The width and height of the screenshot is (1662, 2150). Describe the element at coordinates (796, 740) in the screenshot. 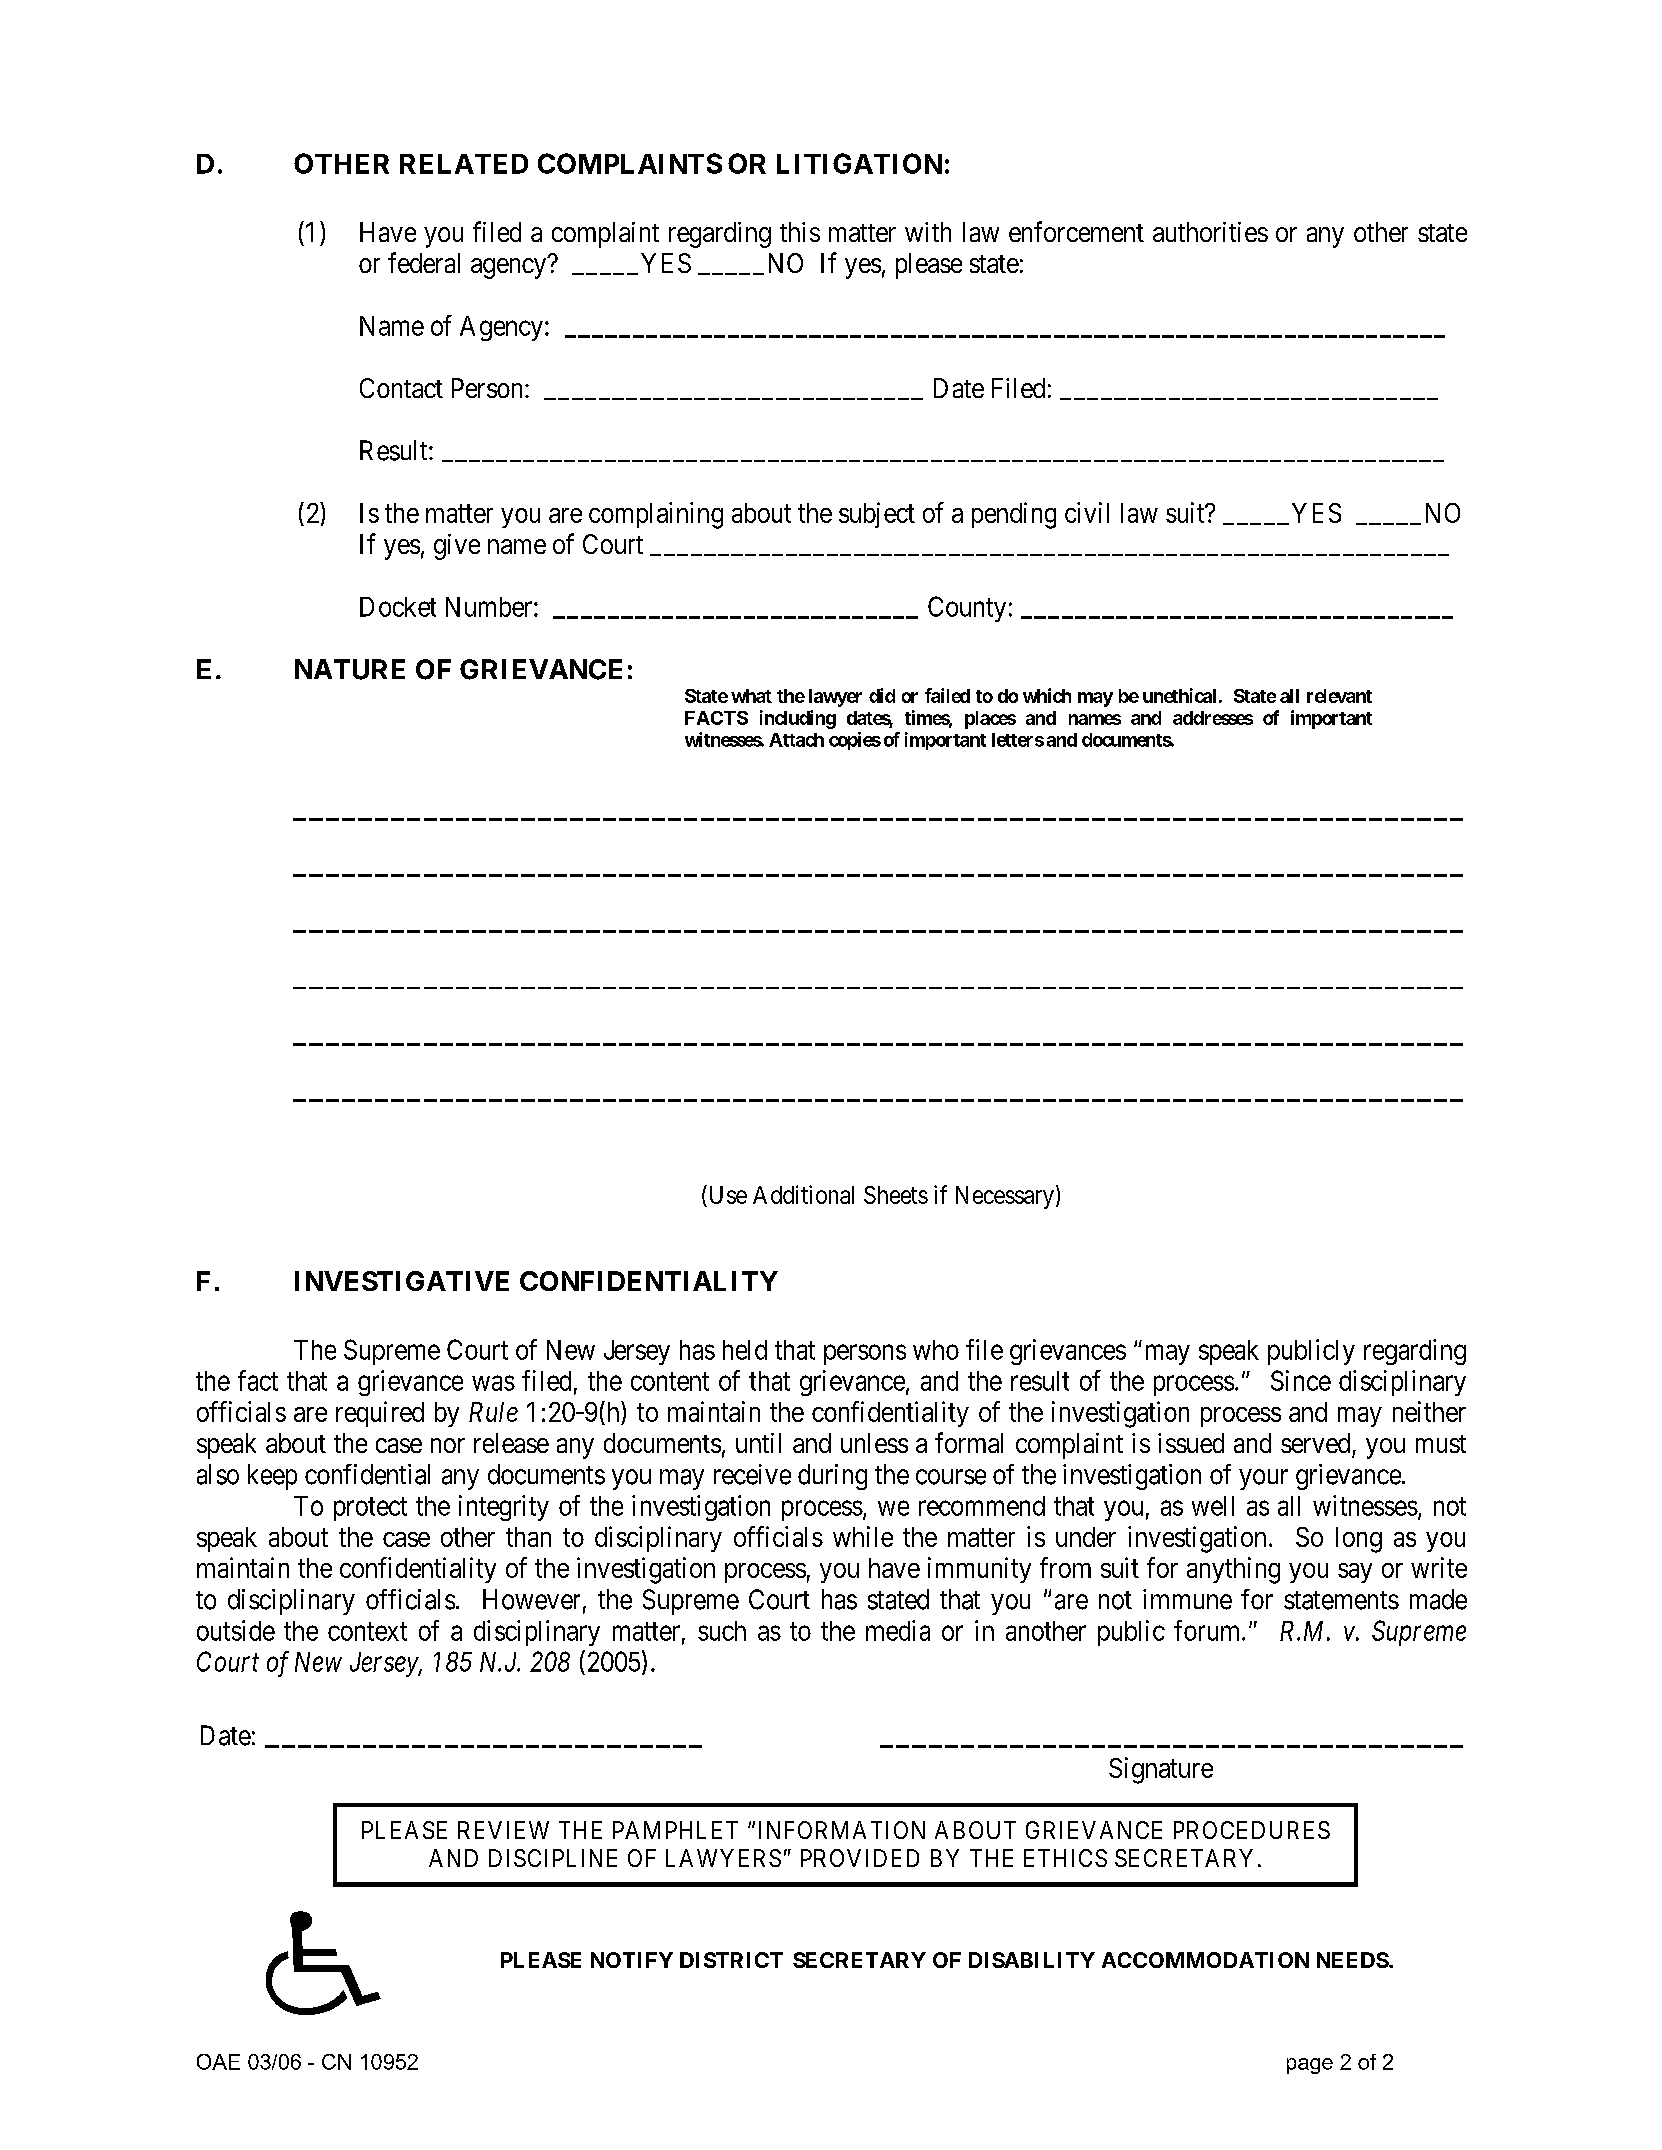

I see `Attach` at that location.
